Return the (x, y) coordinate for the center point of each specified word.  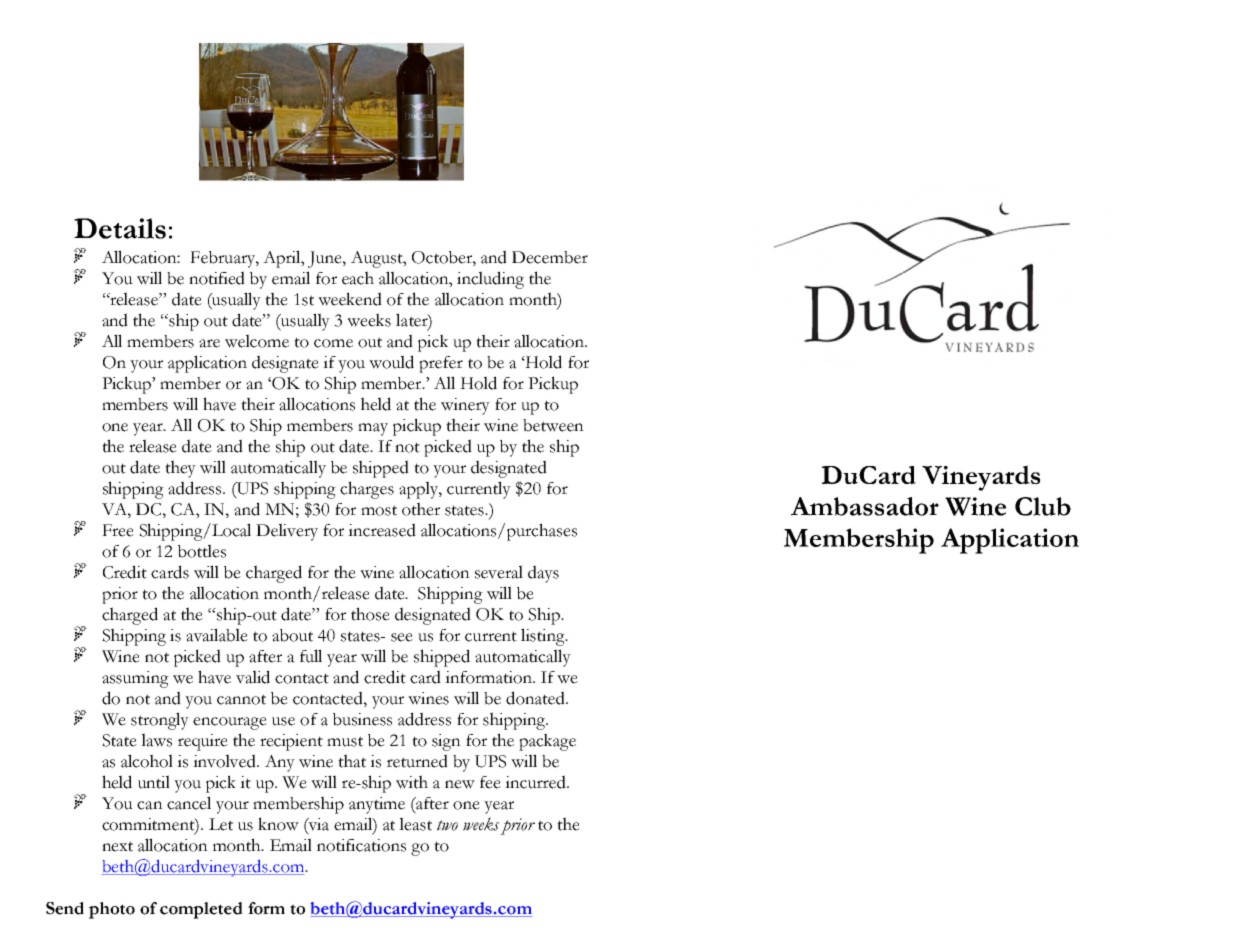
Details (120, 228)
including (490, 280)
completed (201, 910)
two (447, 825)
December (550, 257)
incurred (536, 782)
